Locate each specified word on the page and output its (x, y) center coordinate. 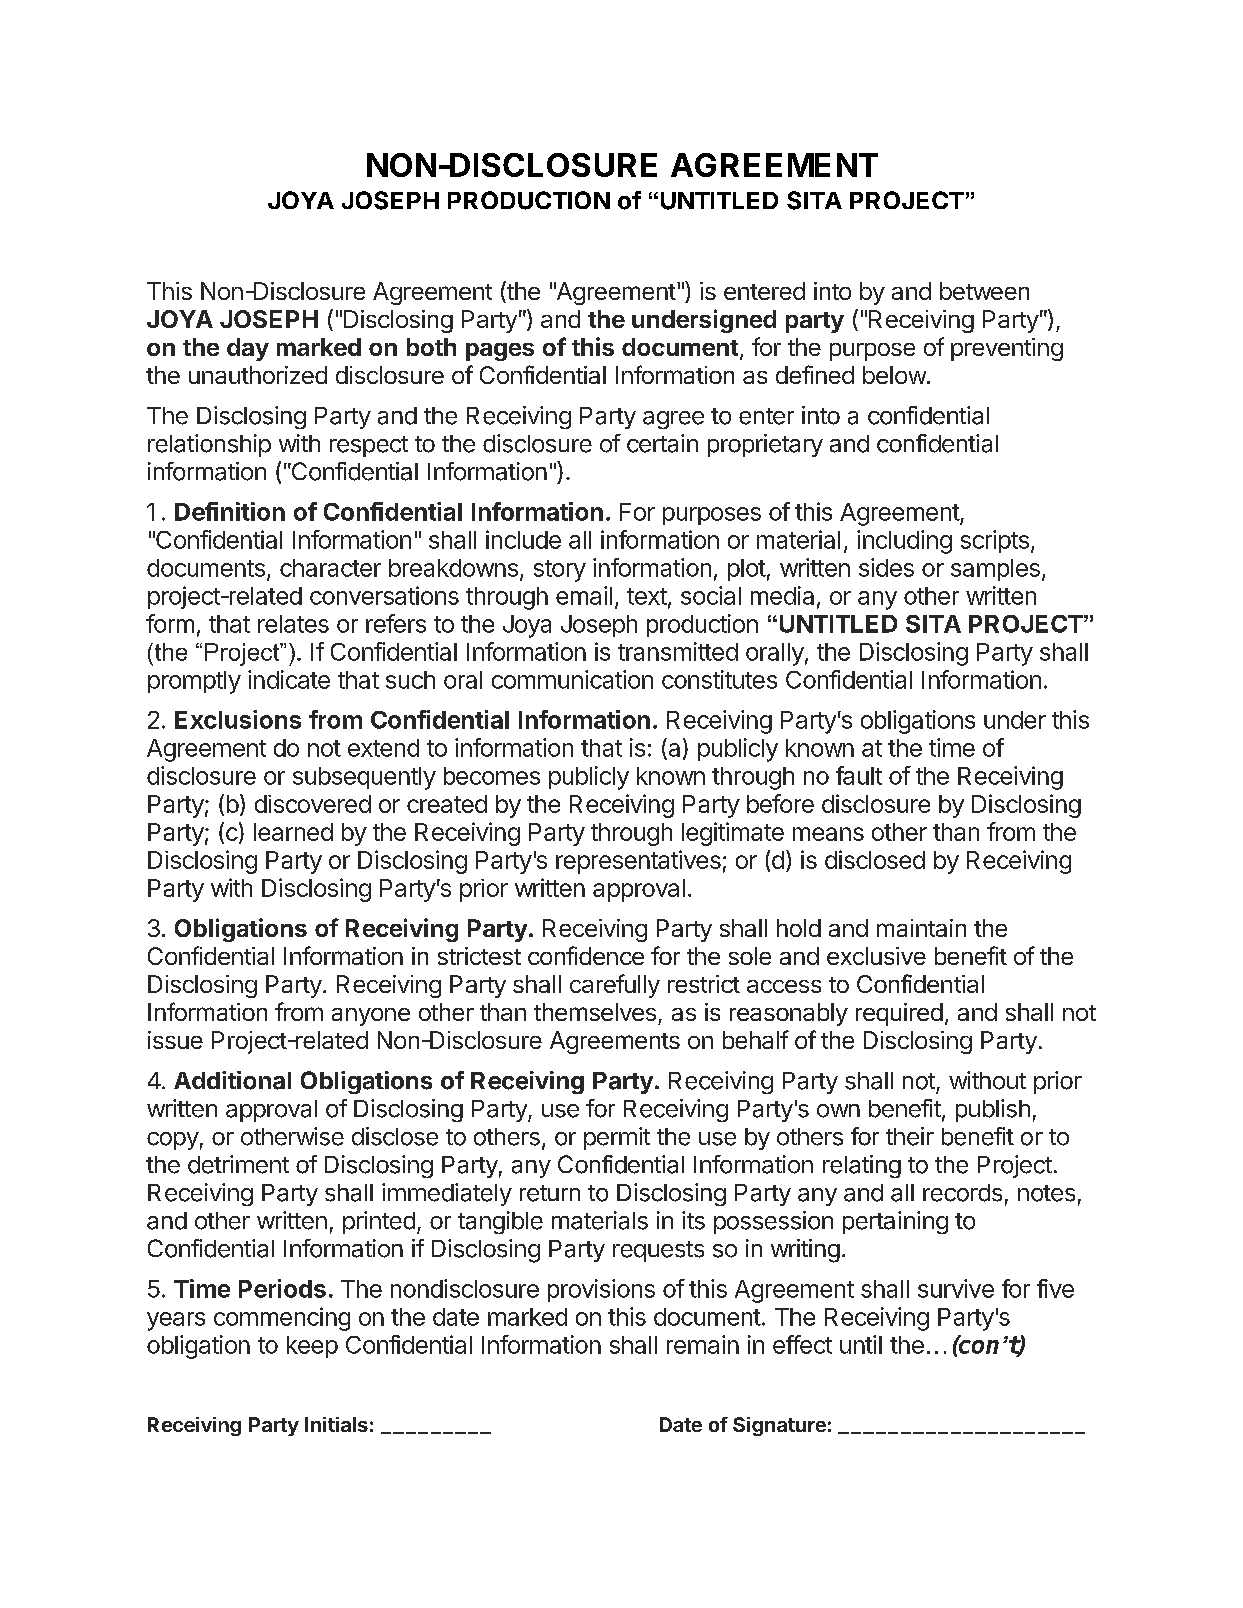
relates (293, 624)
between (984, 291)
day (248, 349)
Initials (336, 1424)
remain (703, 1344)
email (584, 595)
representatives (638, 862)
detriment (238, 1164)
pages (500, 352)
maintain (921, 928)
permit (617, 1138)
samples (995, 570)
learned (293, 832)
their (910, 1136)
